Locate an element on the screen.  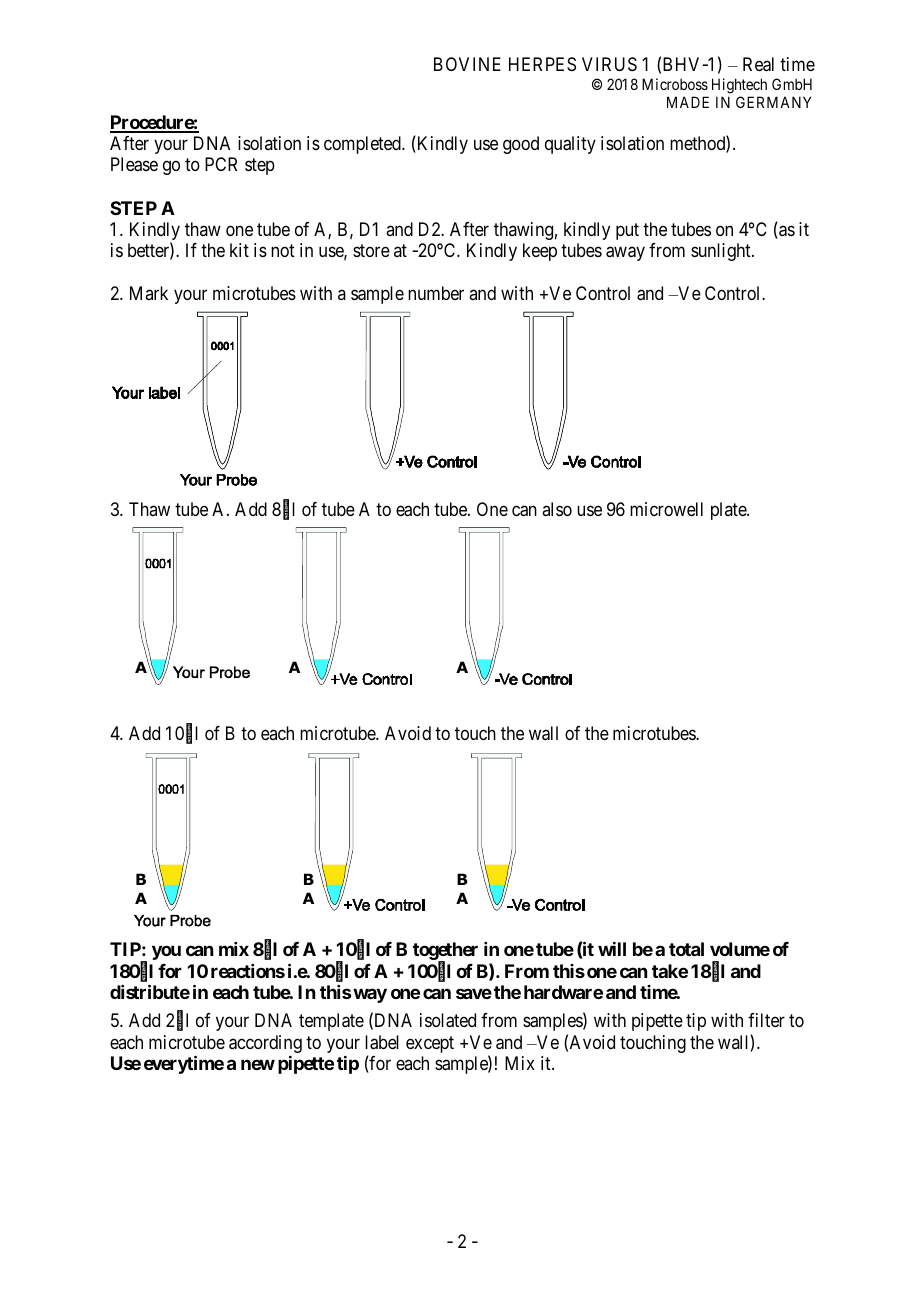
BOVINE is located at coordinates (467, 64).
